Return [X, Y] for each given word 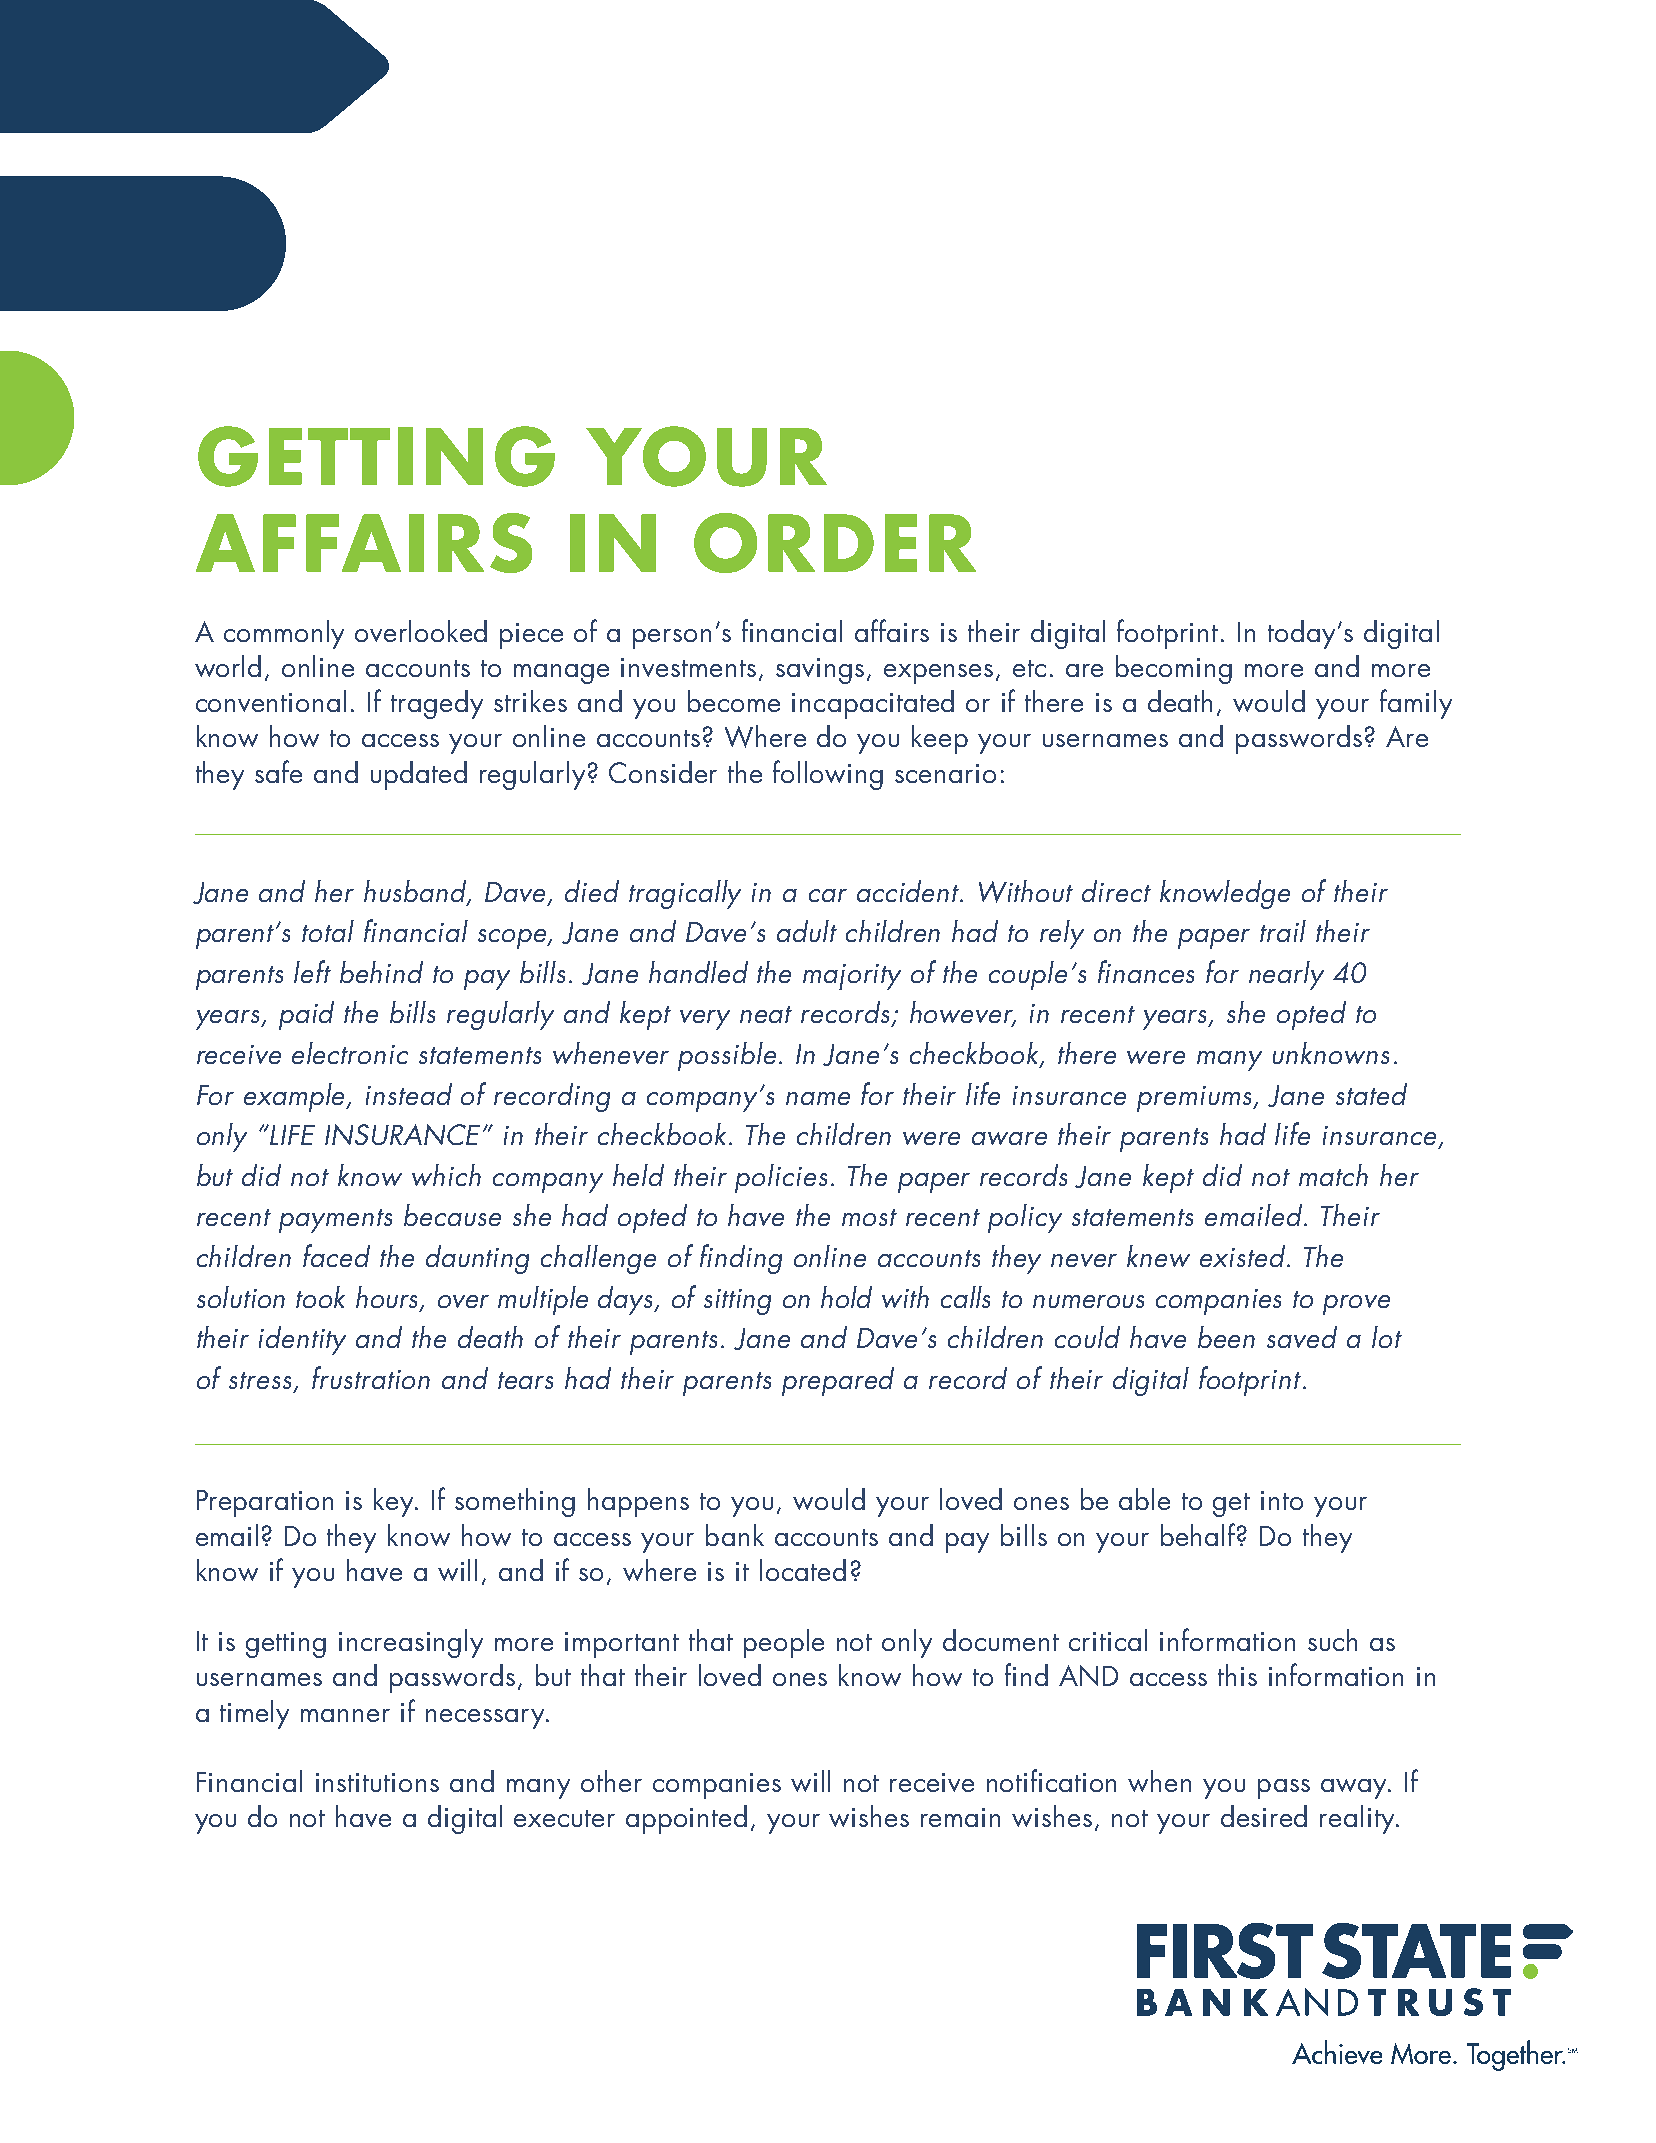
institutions [377, 1782]
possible [729, 1056]
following [828, 775]
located [803, 1570]
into [1282, 1500]
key [395, 1502]
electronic [350, 1053]
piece [531, 636]
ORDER [835, 543]
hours [388, 1298]
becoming [1174, 669]
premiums [1196, 1099]
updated [419, 775]
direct [1116, 891]
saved [1302, 1337]
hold [846, 1297]
